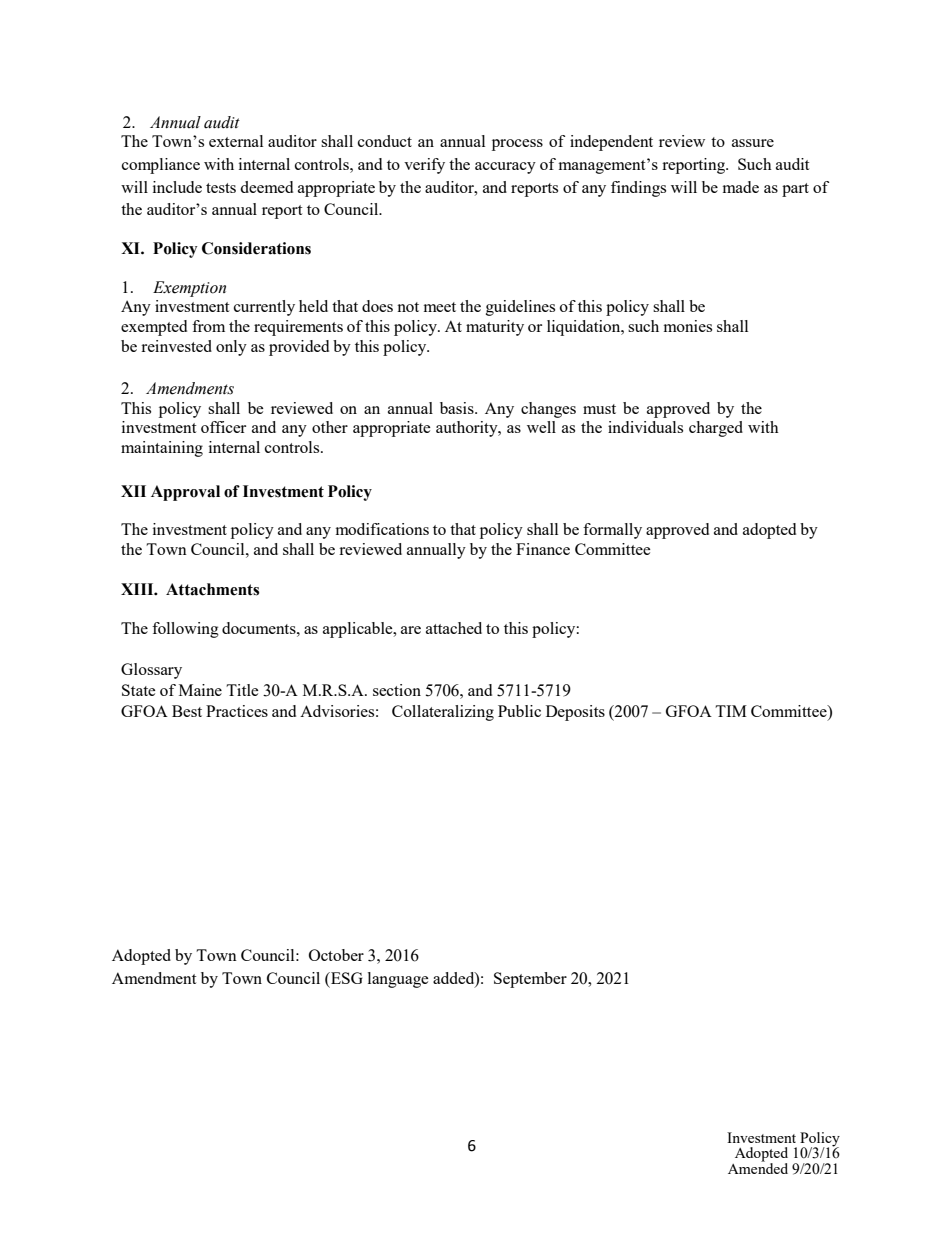 Image resolution: width=952 pixels, height=1233 pixels. Describe the element at coordinates (505, 168) in the document. I see `accuracy` at that location.
